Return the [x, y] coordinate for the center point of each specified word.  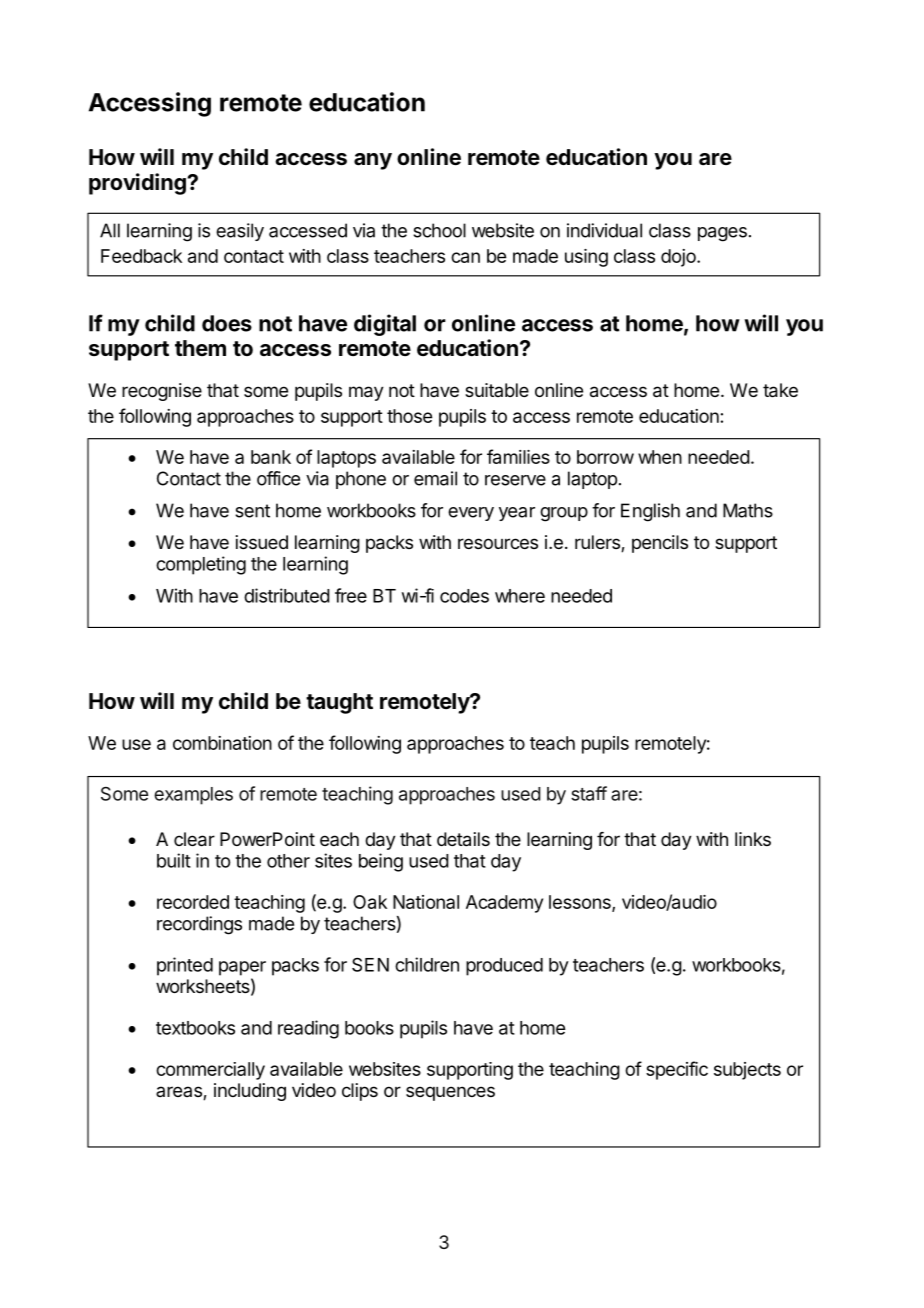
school [439, 230]
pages [722, 234]
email [435, 478]
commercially [210, 1071]
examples [193, 796]
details [463, 839]
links [753, 839]
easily [240, 232]
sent [252, 511]
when [660, 457]
